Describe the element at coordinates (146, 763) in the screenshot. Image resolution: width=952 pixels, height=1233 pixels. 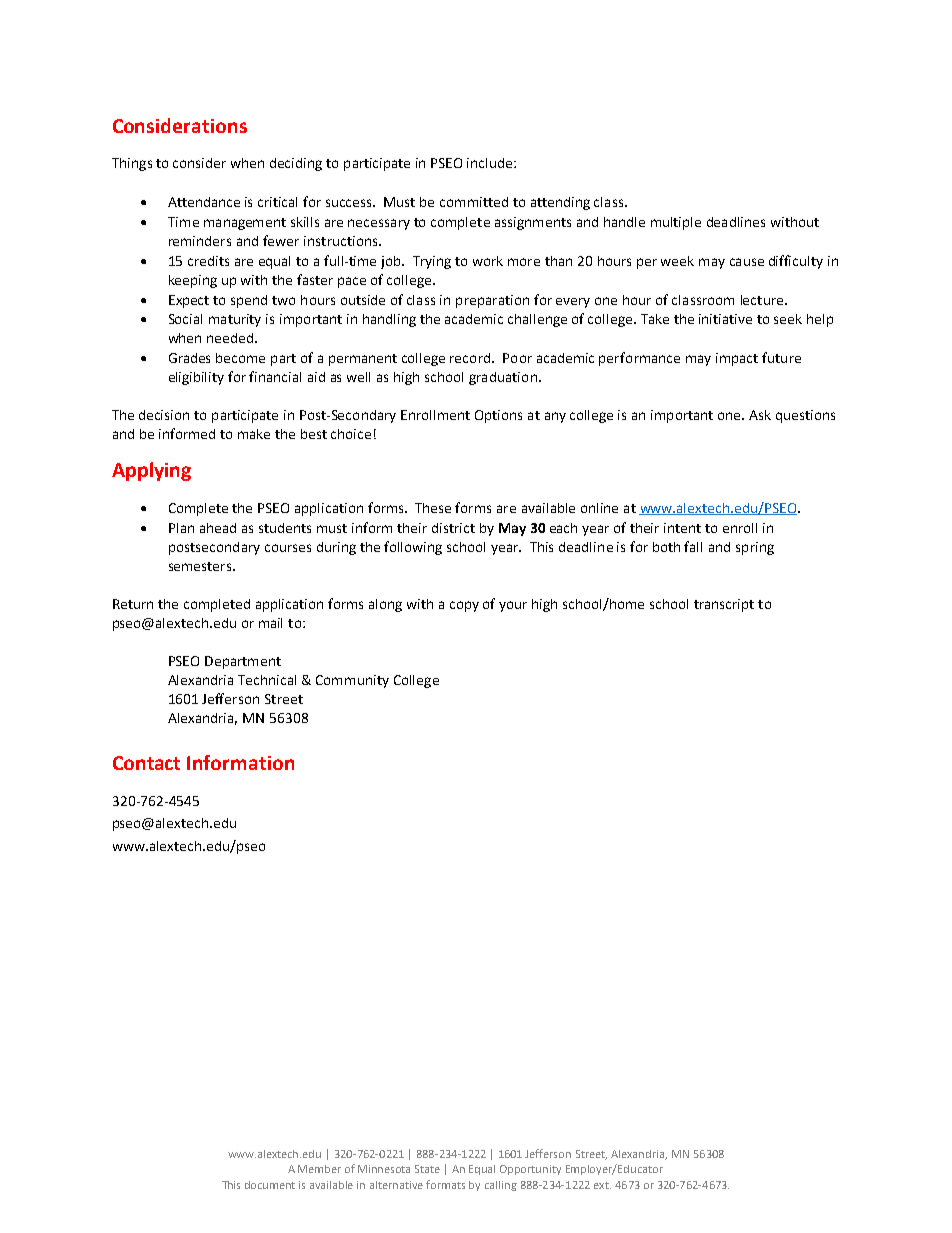
I see `Contact` at that location.
